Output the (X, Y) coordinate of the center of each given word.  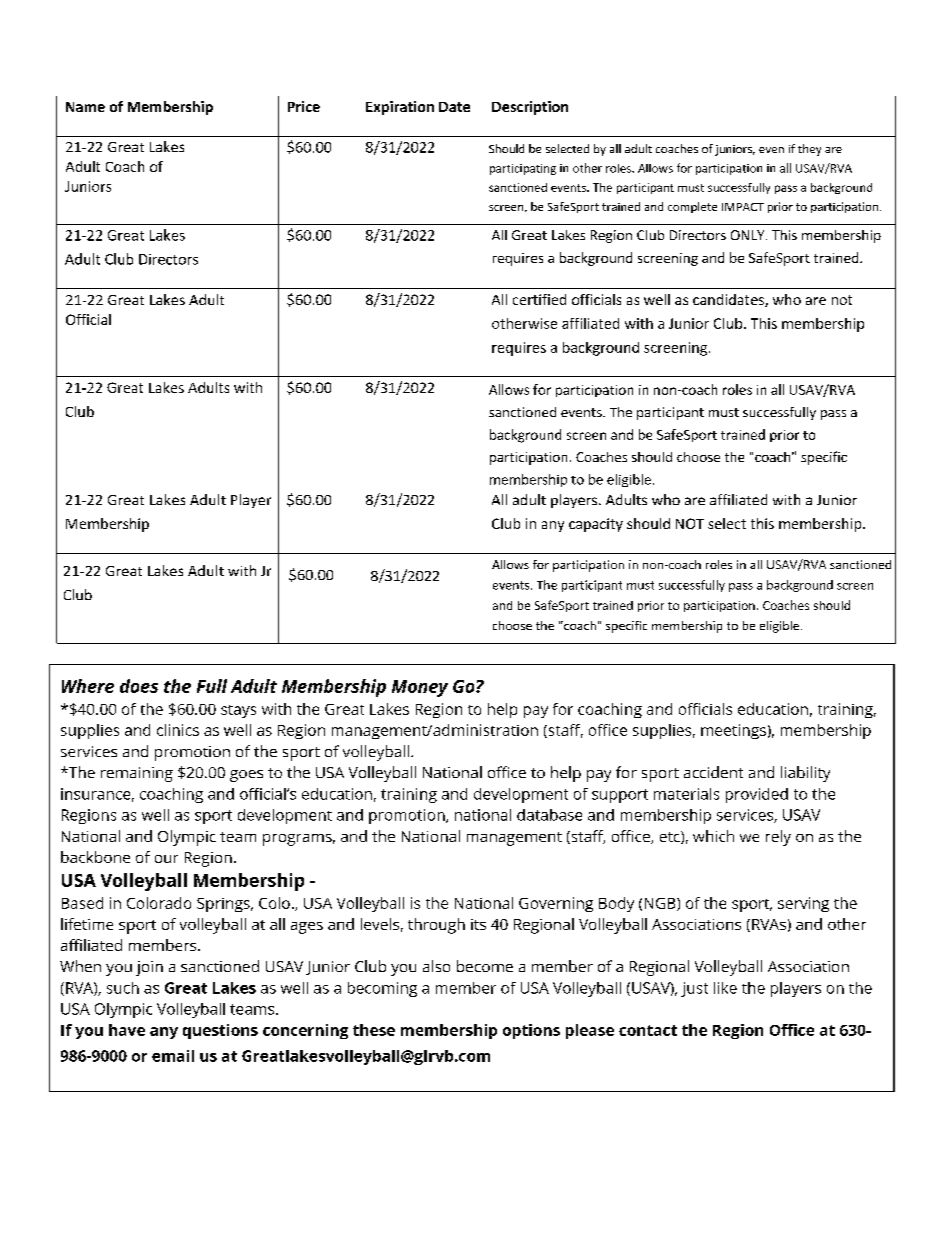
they (809, 150)
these (374, 1030)
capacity (596, 525)
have (127, 1030)
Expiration (400, 108)
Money (420, 688)
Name (85, 107)
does (139, 686)
